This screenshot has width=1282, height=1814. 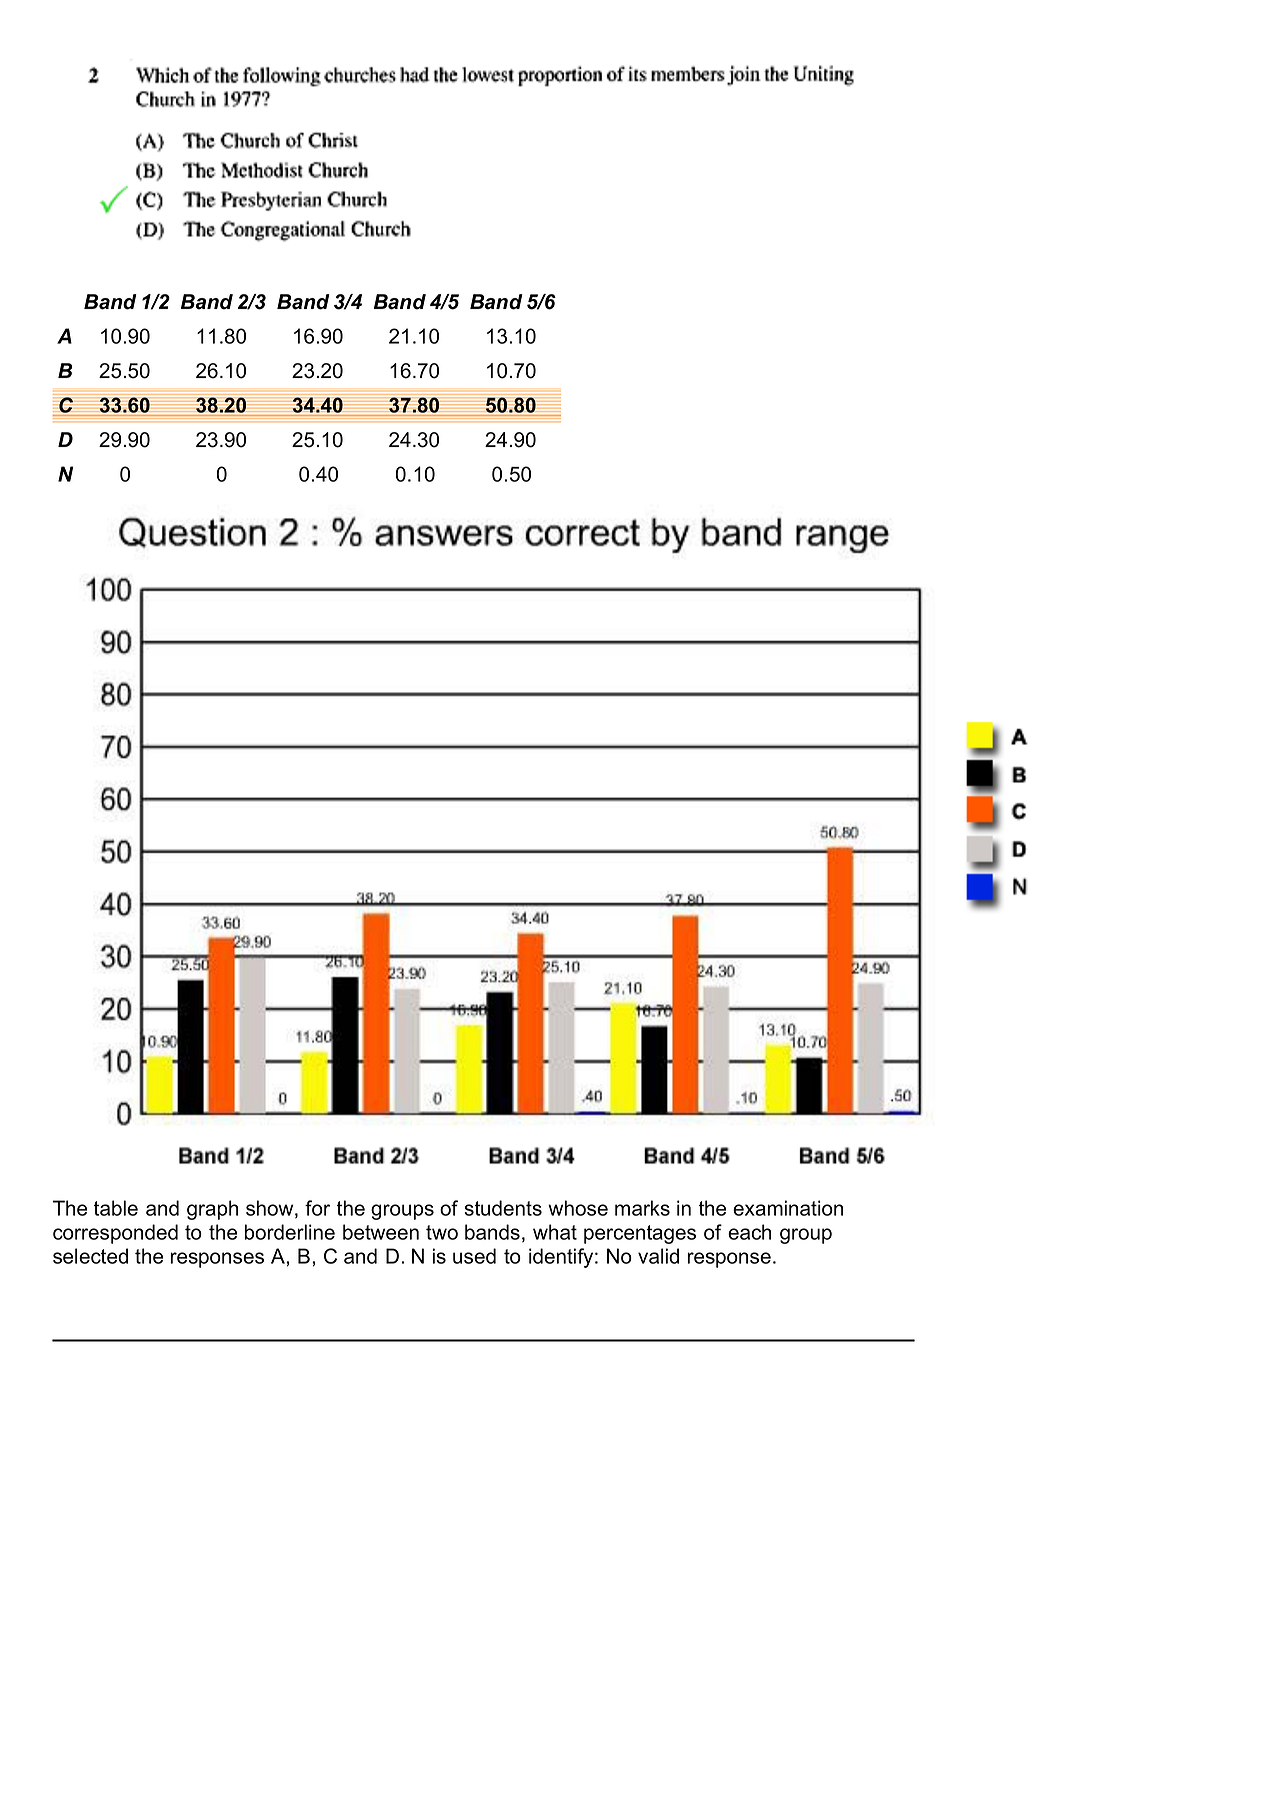 I want to click on between, so click(x=381, y=1232).
